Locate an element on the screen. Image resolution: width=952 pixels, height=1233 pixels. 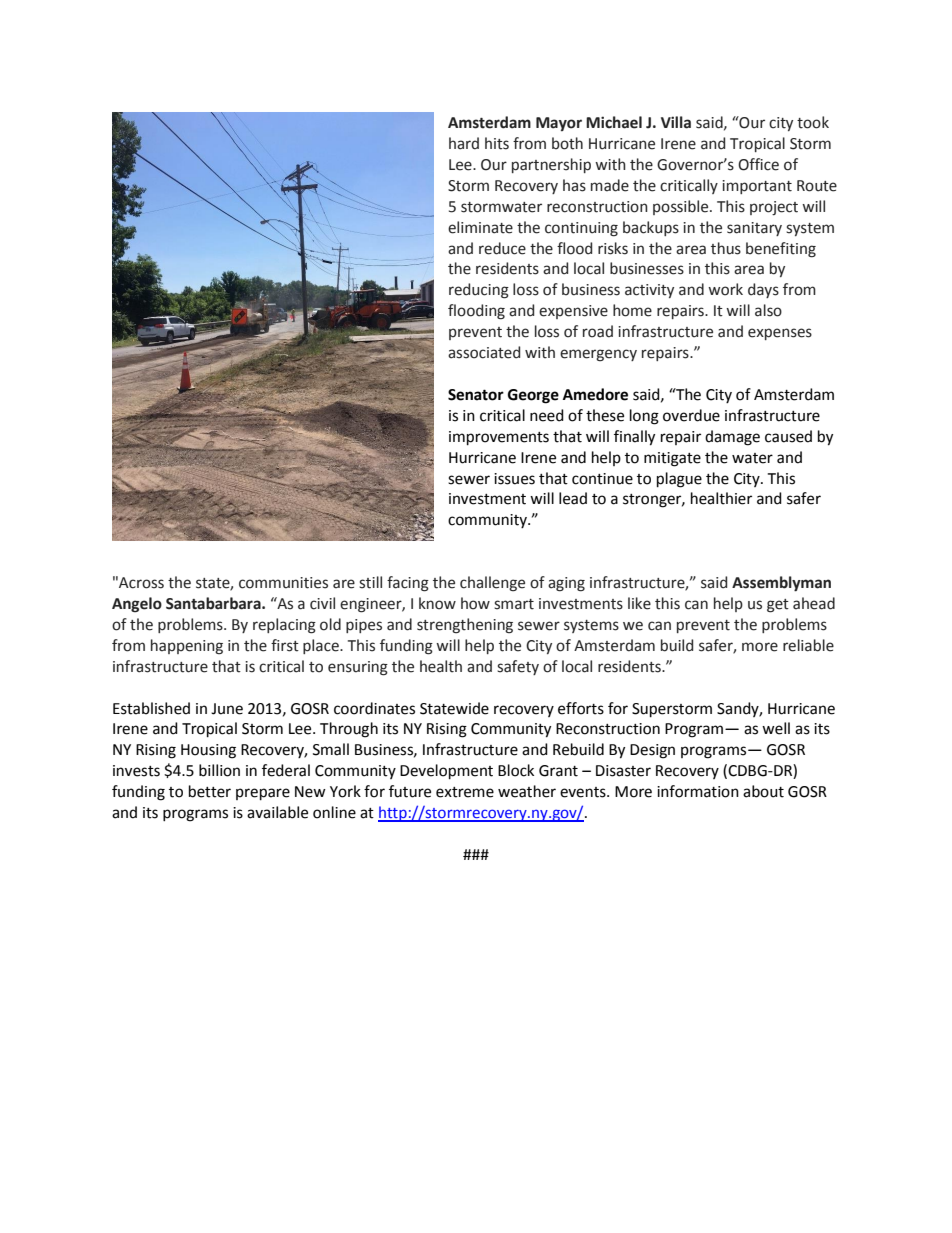
associated is located at coordinates (484, 352).
